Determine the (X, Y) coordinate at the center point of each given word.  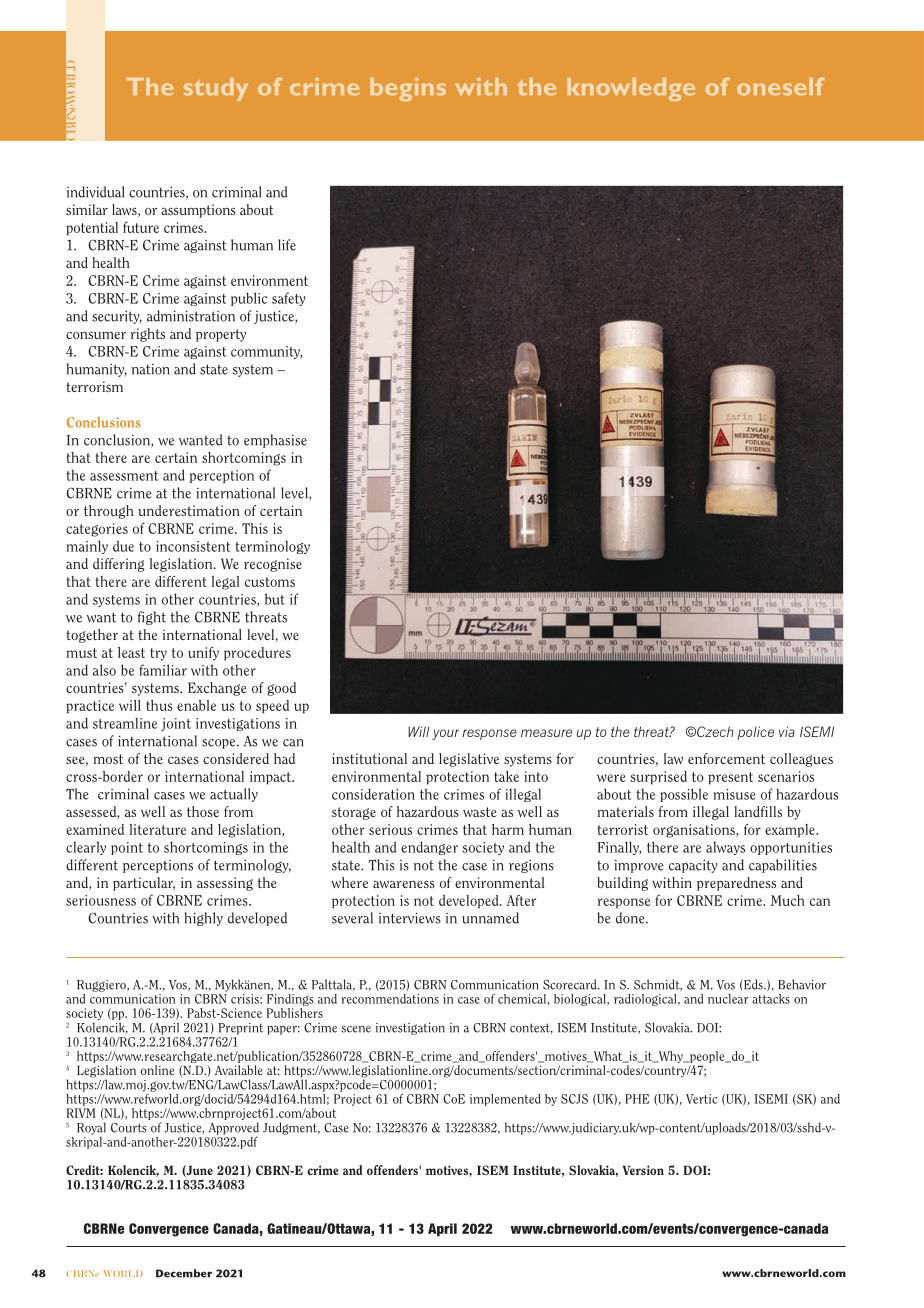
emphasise (275, 441)
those (203, 811)
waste (480, 812)
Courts (129, 1128)
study (216, 89)
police (755, 733)
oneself (780, 86)
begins (408, 89)
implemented (505, 1100)
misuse (734, 794)
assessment (124, 476)
